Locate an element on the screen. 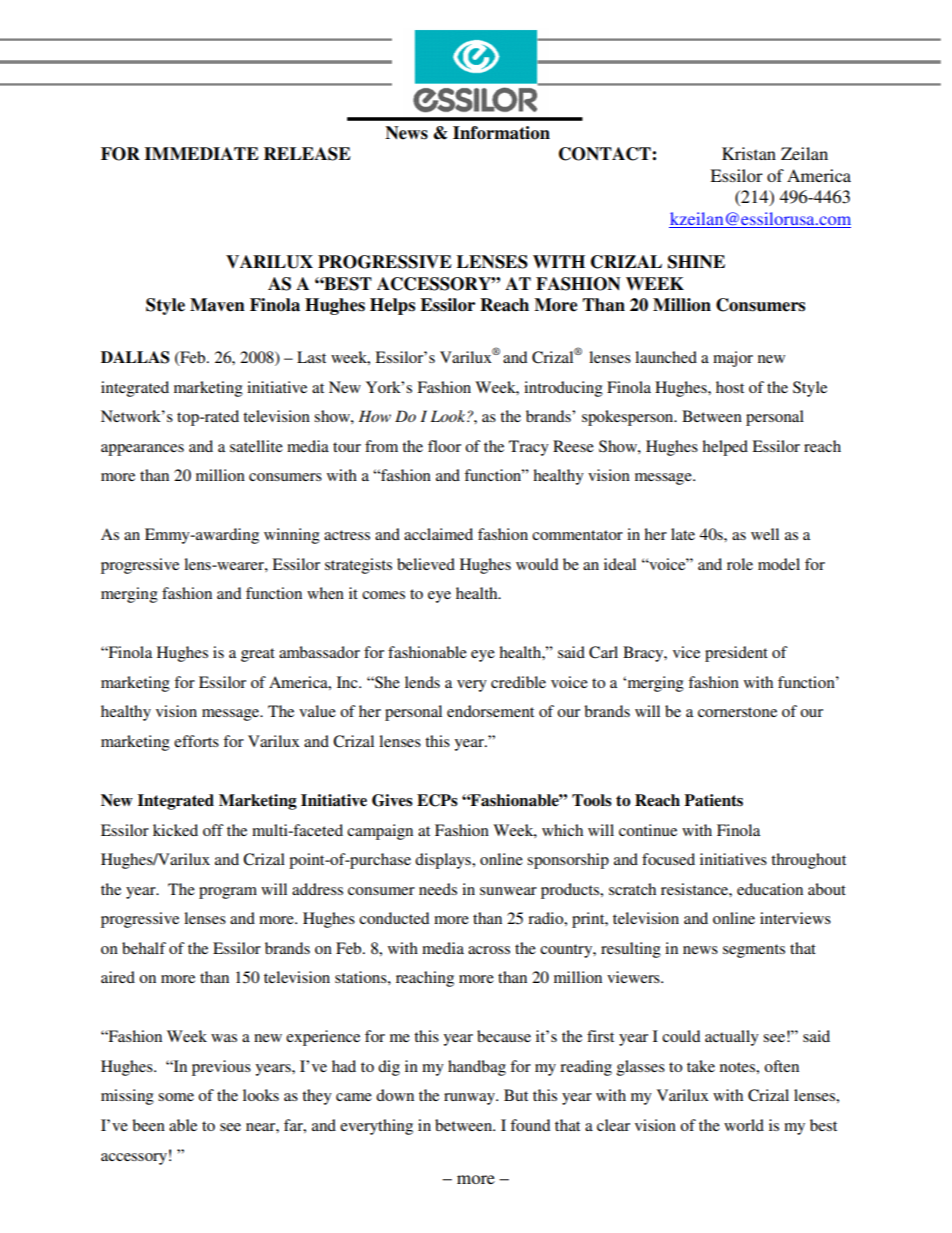 The height and width of the screenshot is (1233, 952). Information is located at coordinates (501, 133).
